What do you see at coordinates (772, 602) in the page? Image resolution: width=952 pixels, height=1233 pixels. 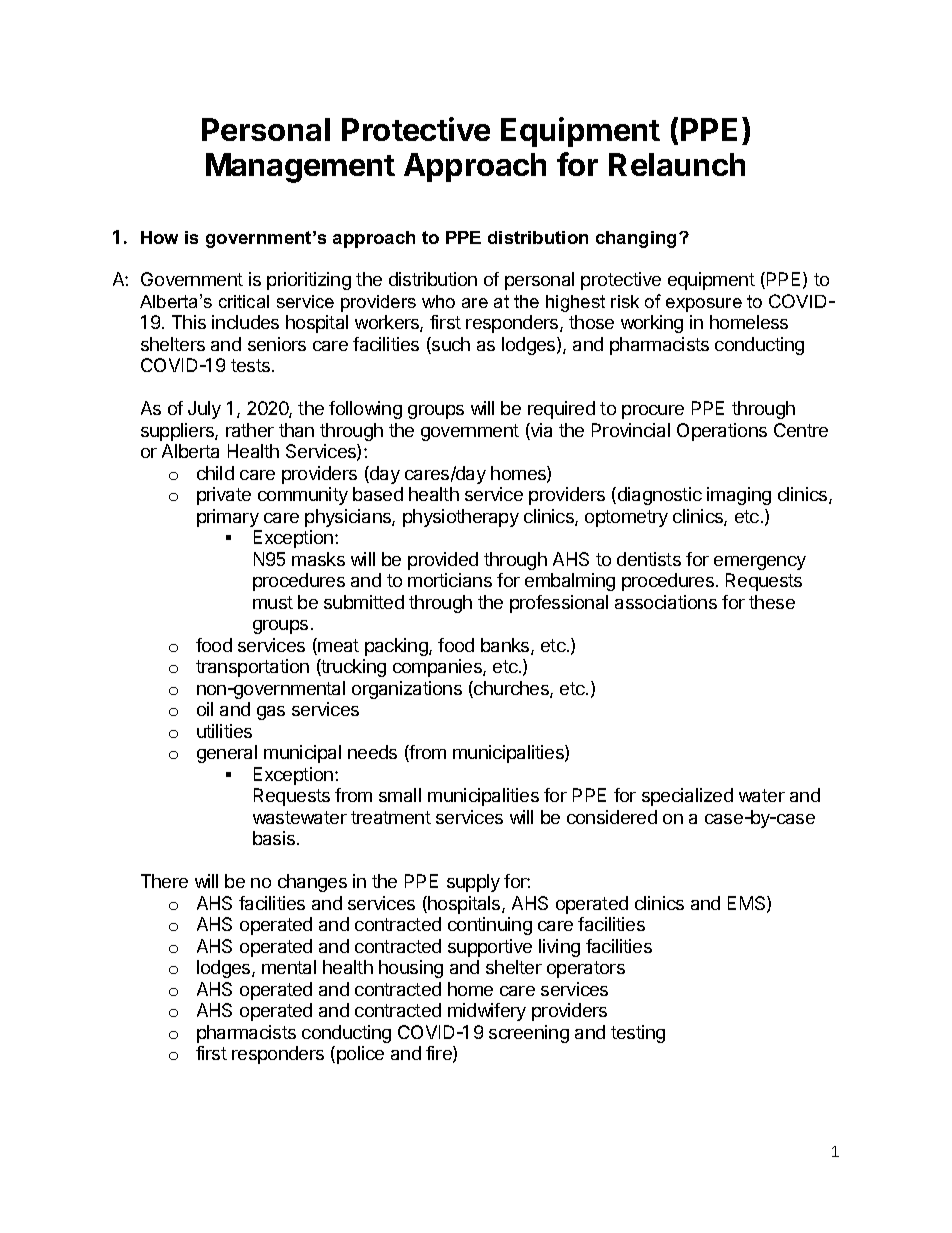 I see `these` at bounding box center [772, 602].
